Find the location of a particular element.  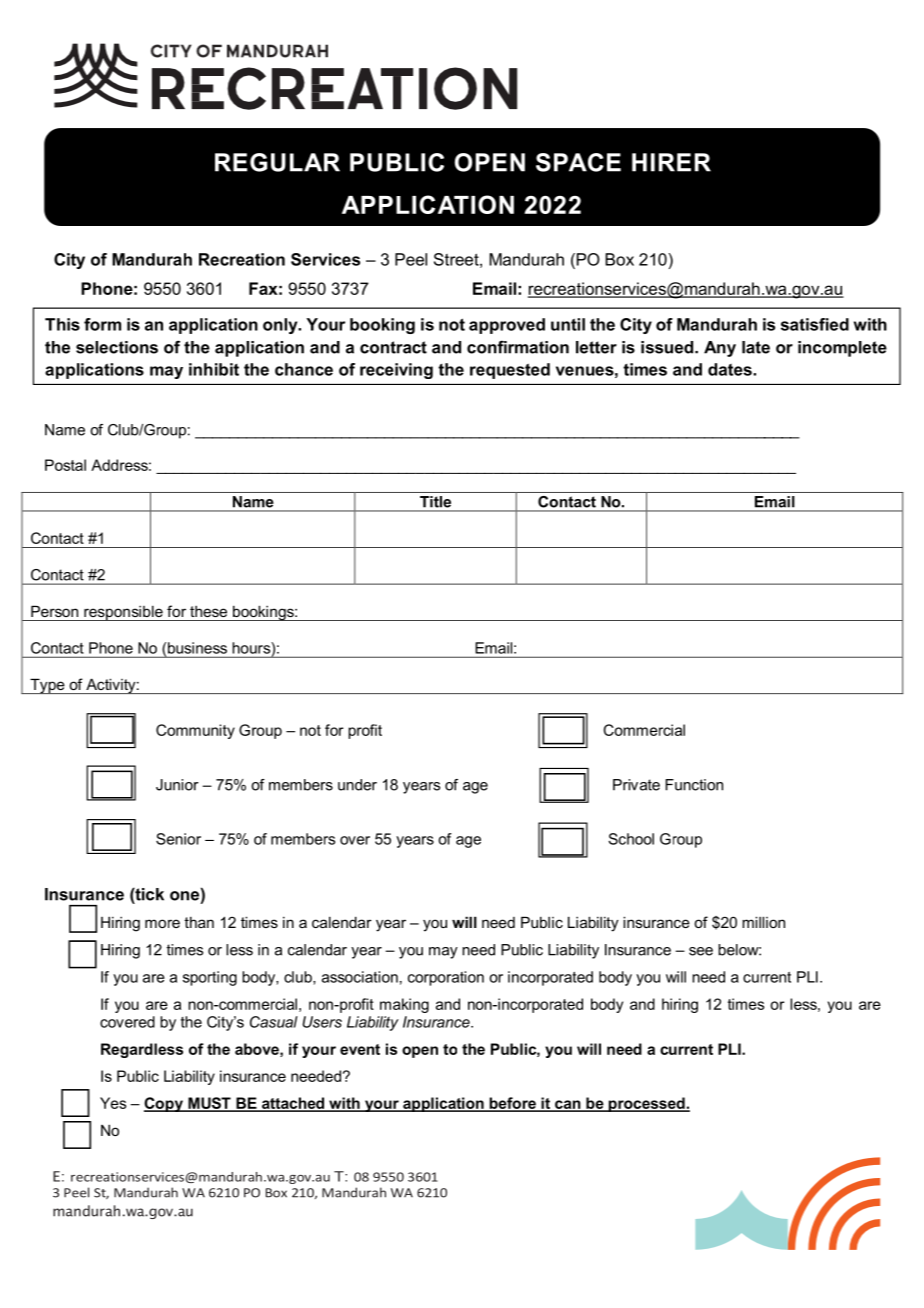

SPACE is located at coordinates (578, 162).
